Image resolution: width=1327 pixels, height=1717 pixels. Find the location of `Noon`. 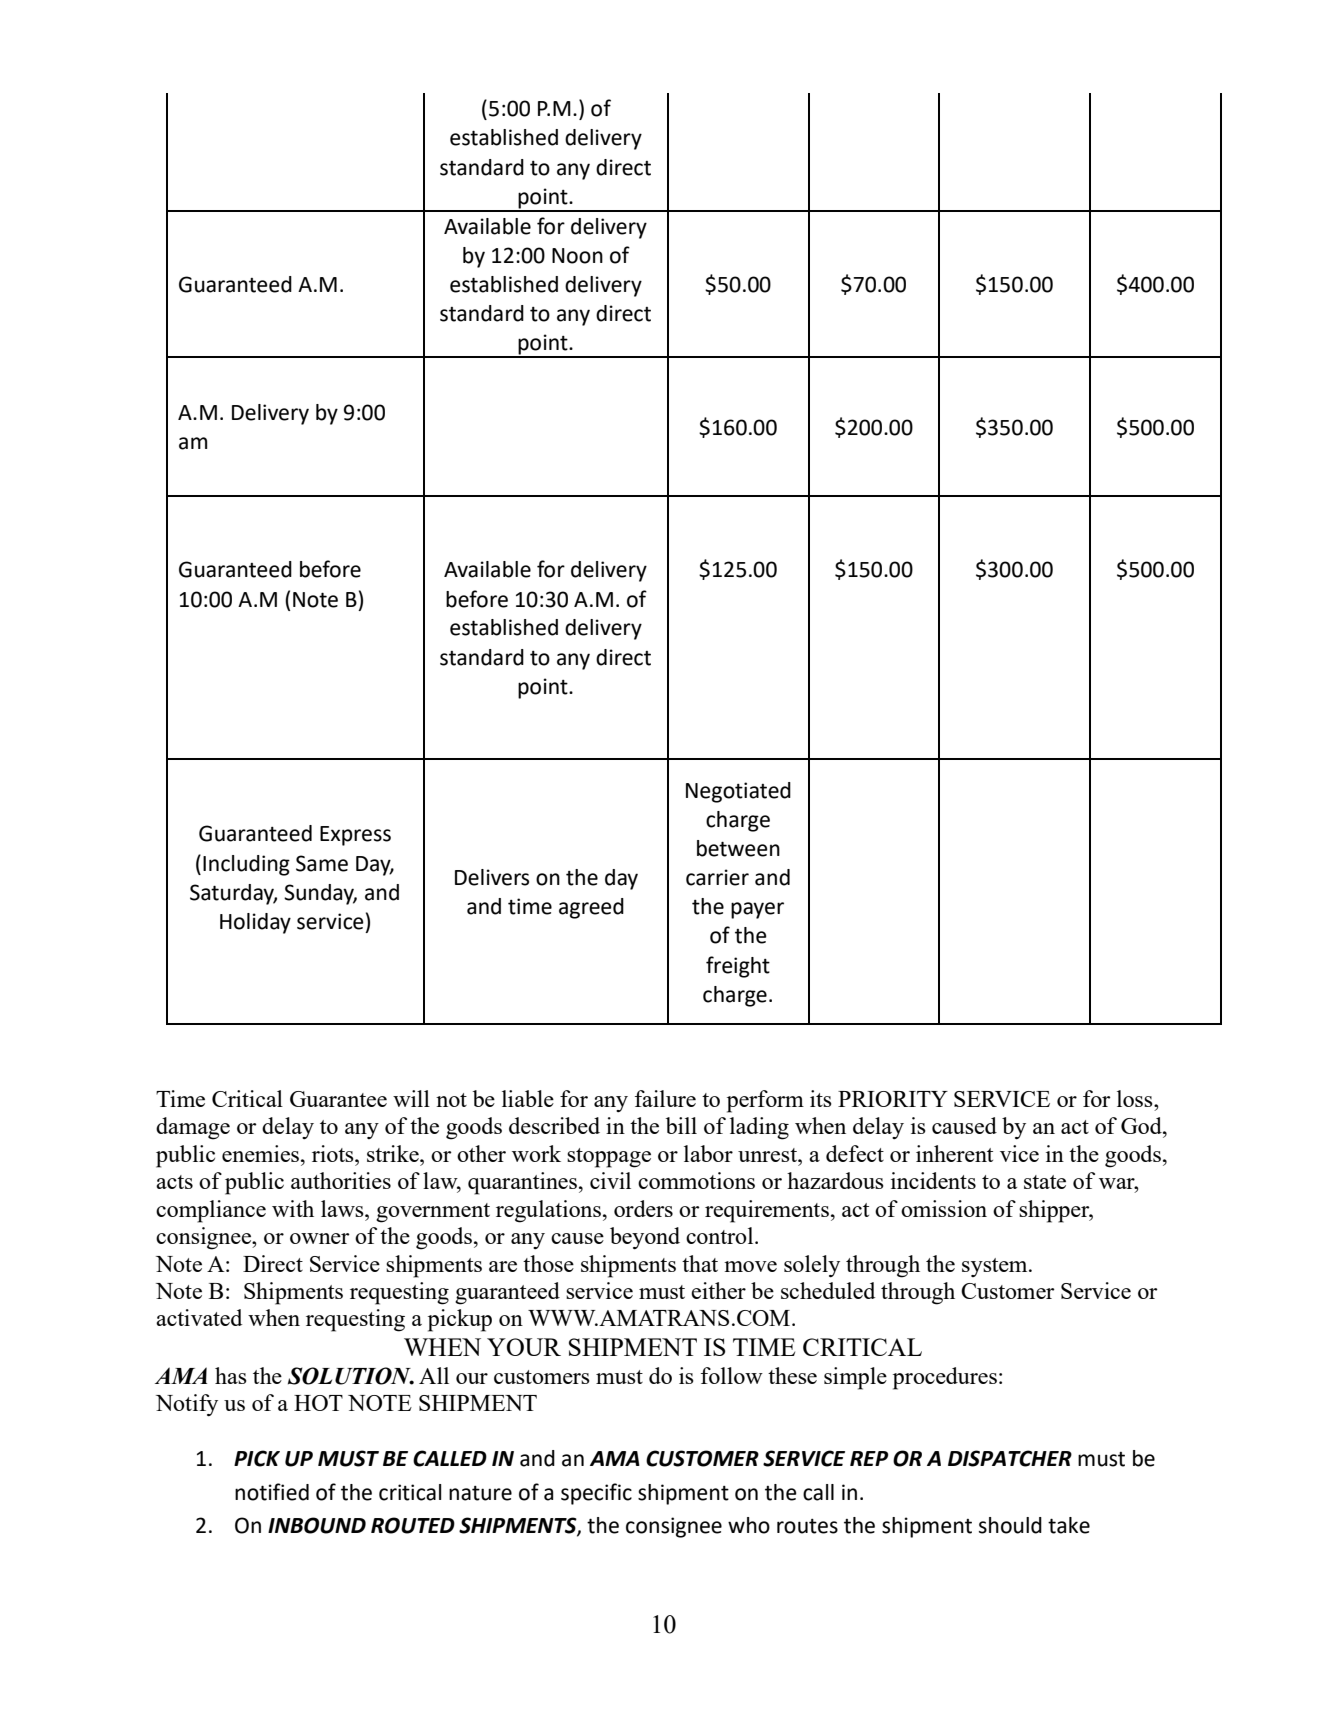

Noon is located at coordinates (577, 256).
